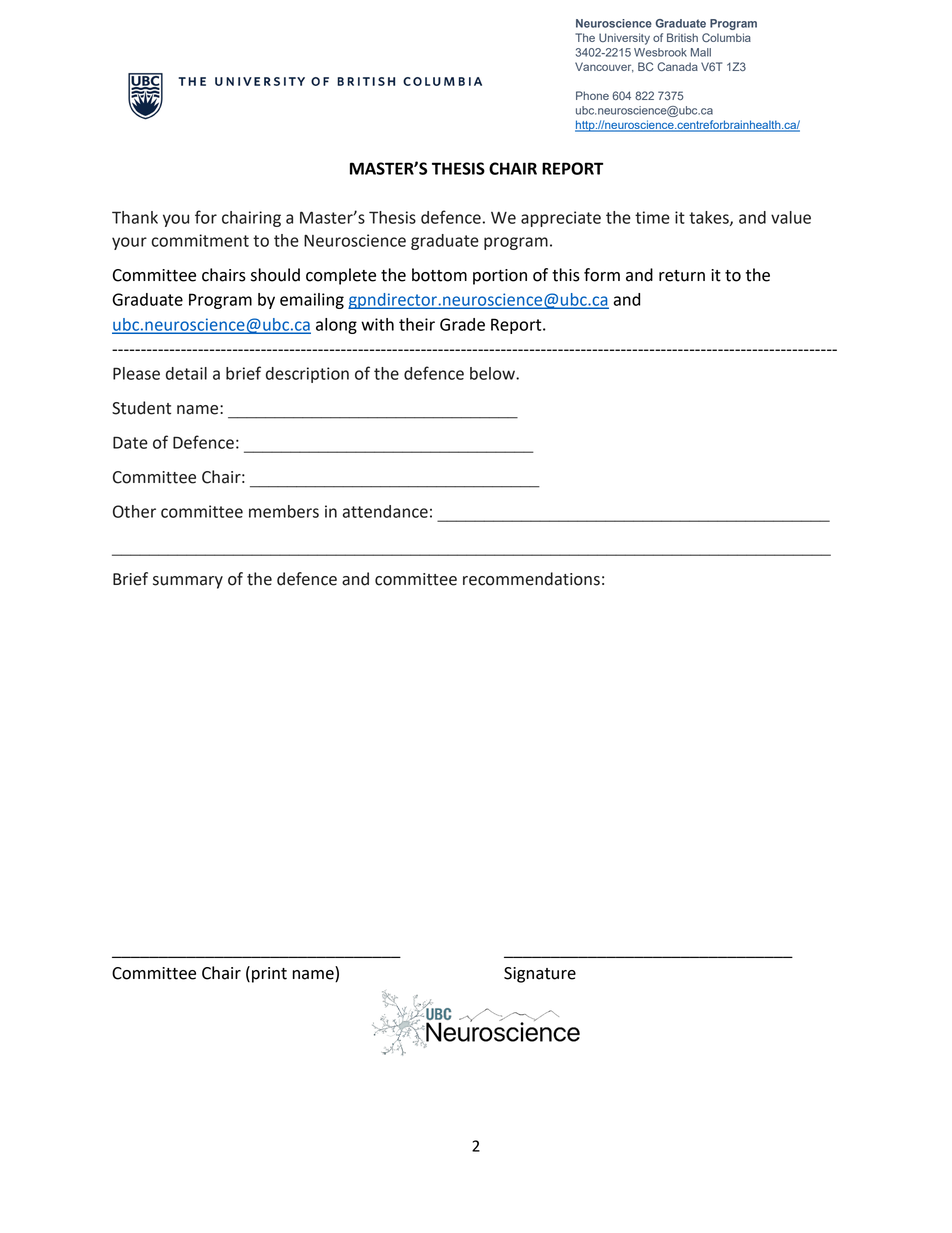 Image resolution: width=952 pixels, height=1233 pixels. I want to click on attendance, so click(385, 511).
